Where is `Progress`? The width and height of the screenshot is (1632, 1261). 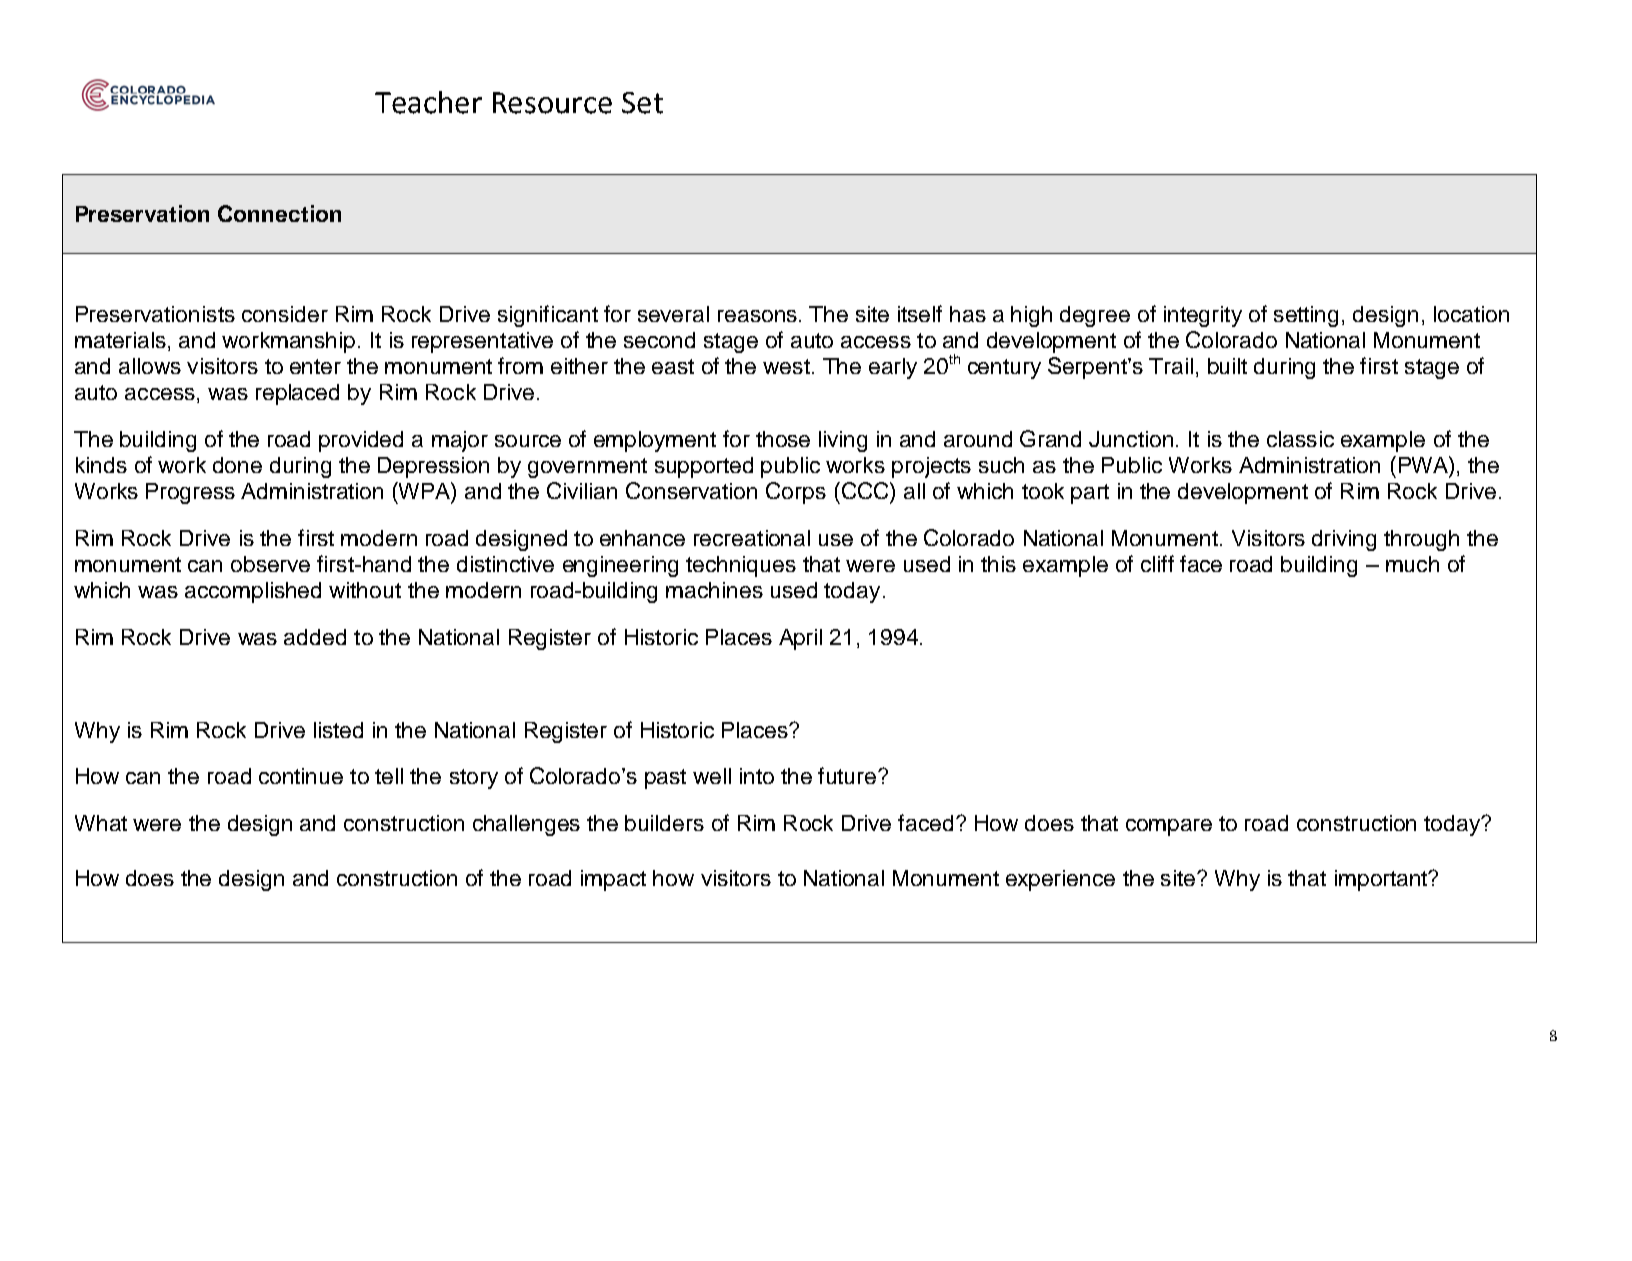
Progress is located at coordinates (190, 493).
